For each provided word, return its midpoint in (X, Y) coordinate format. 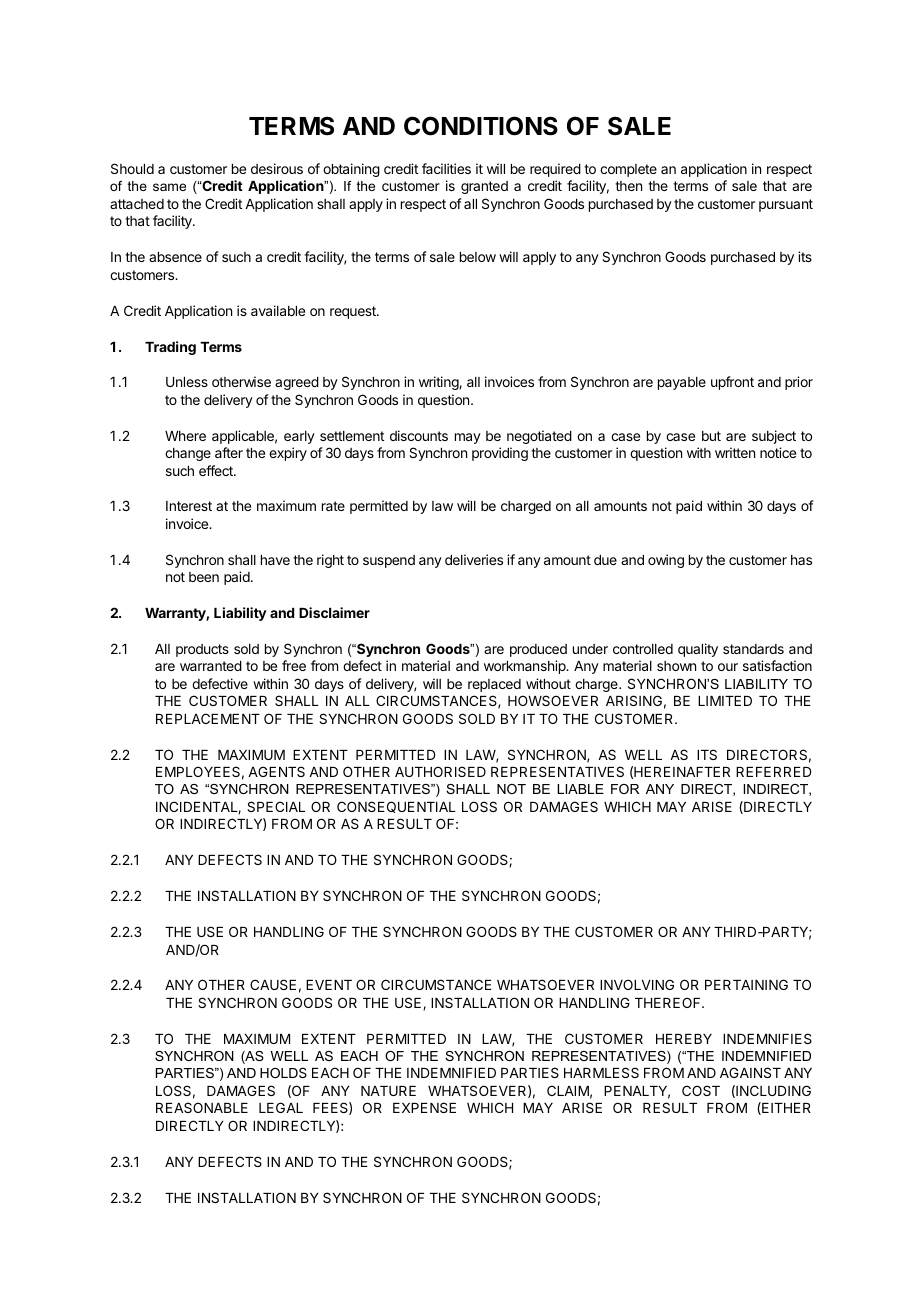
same (169, 187)
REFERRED (773, 772)
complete (628, 170)
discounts (419, 435)
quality (698, 650)
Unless (187, 382)
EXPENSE (424, 1107)
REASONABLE (202, 1107)
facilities (446, 168)
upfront (732, 383)
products (202, 650)
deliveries (474, 559)
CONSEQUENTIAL (396, 807)
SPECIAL (276, 806)
